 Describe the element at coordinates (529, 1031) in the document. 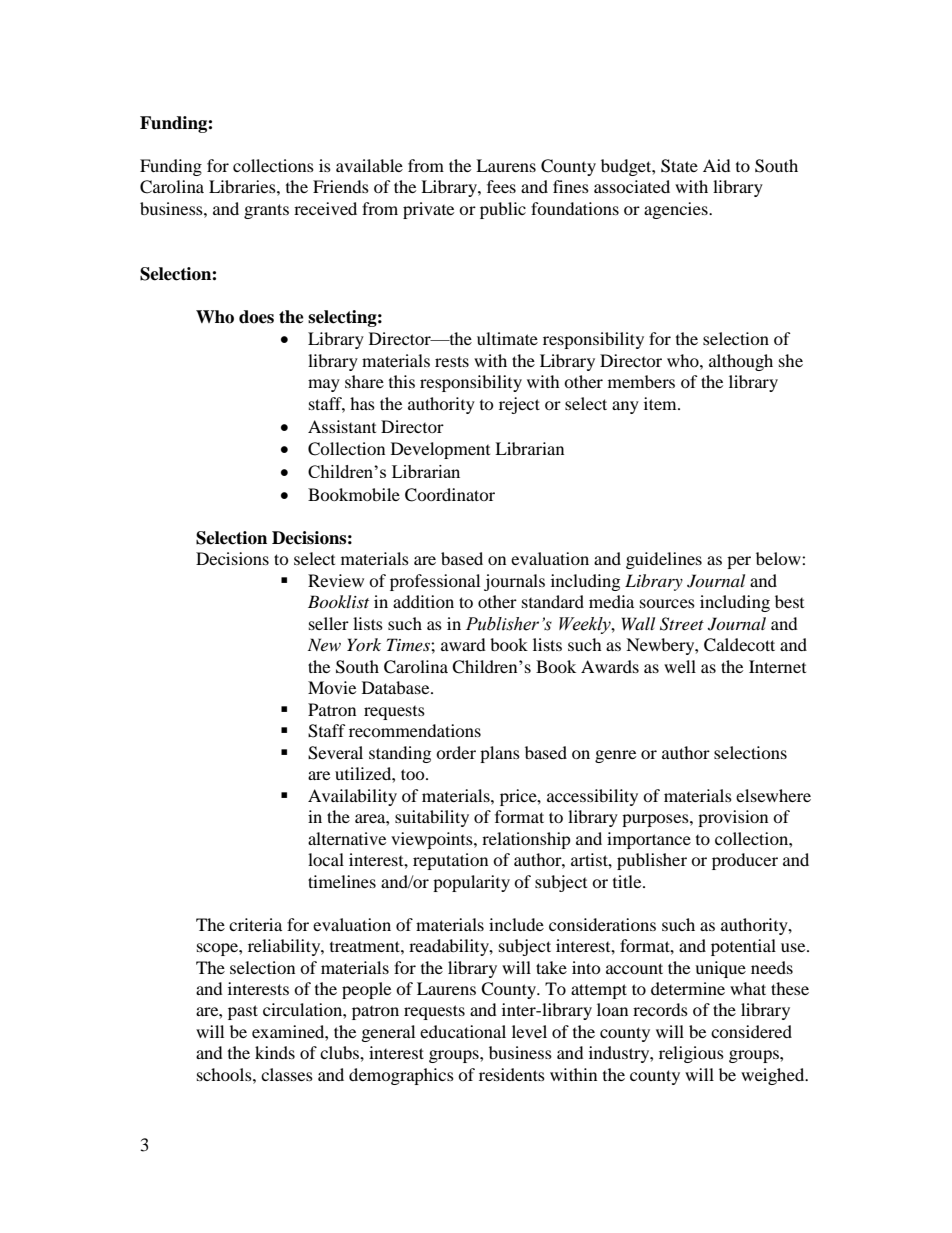

I see `level` at that location.
